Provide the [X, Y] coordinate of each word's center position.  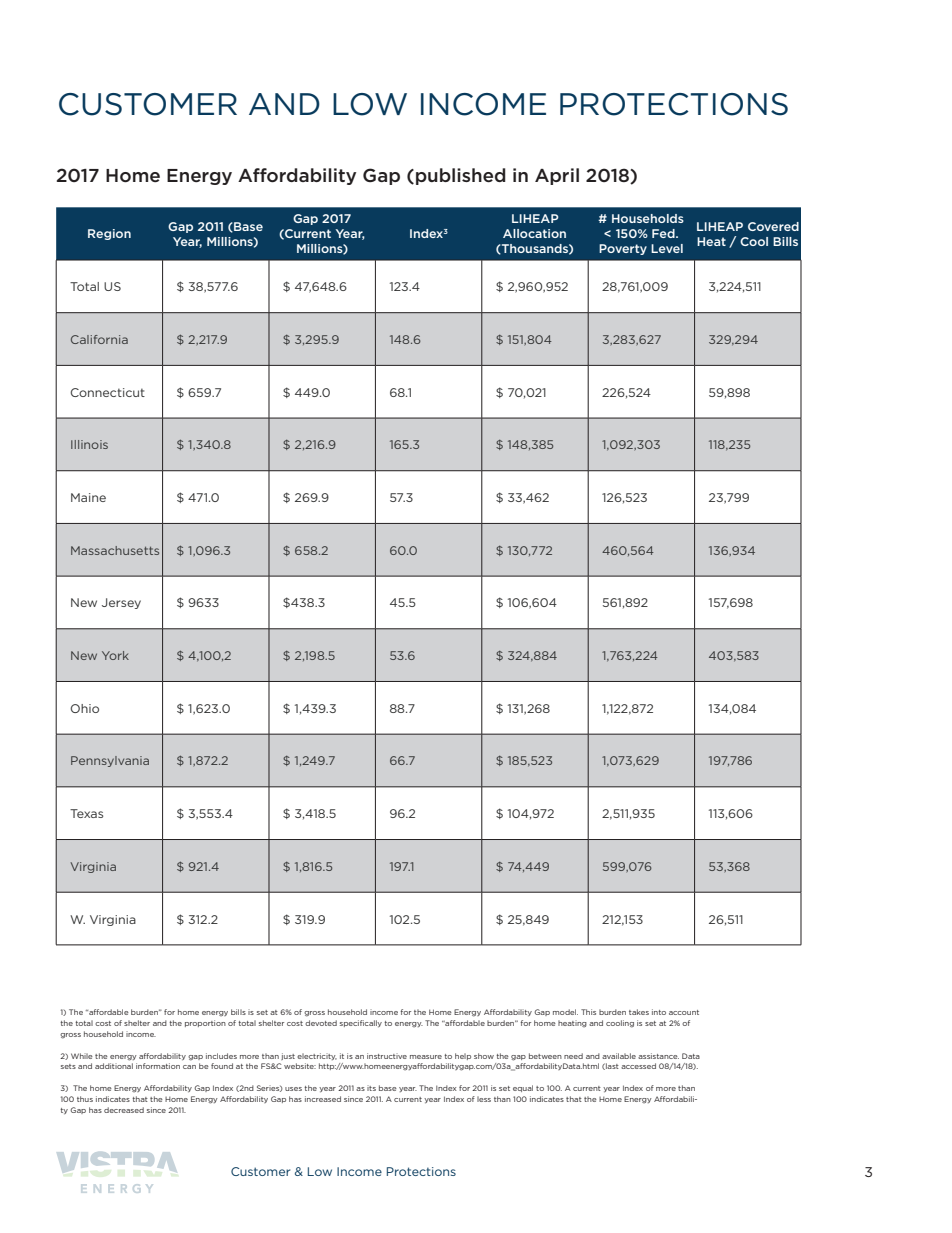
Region [109, 234]
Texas [86, 813]
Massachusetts [115, 550]
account [684, 1012]
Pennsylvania [110, 761]
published [461, 176]
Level [667, 248]
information [158, 1066]
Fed [664, 233]
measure [426, 1057]
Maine [88, 497]
